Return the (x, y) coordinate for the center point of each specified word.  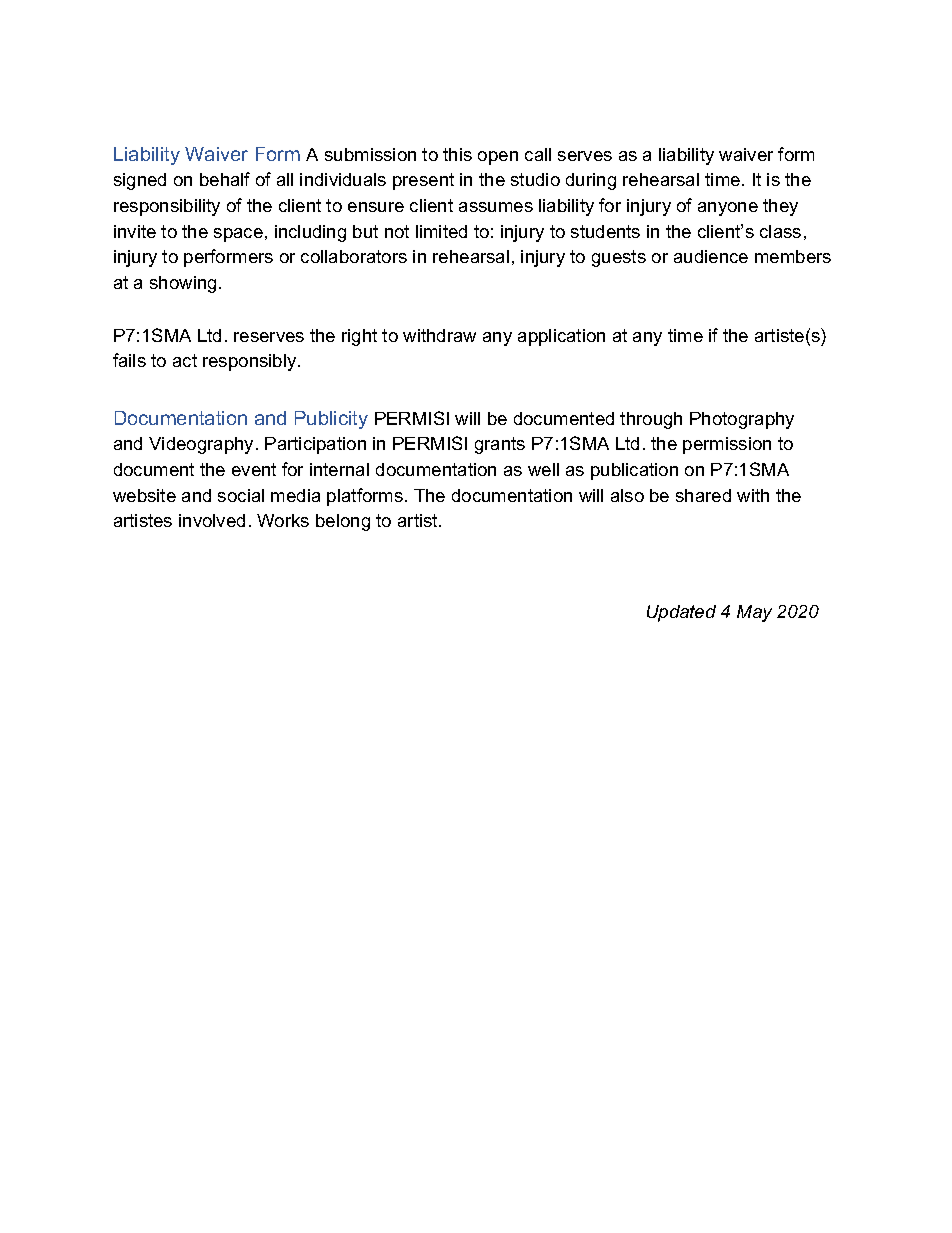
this (457, 154)
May (754, 613)
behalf (225, 179)
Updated (681, 613)
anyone (728, 209)
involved (212, 520)
